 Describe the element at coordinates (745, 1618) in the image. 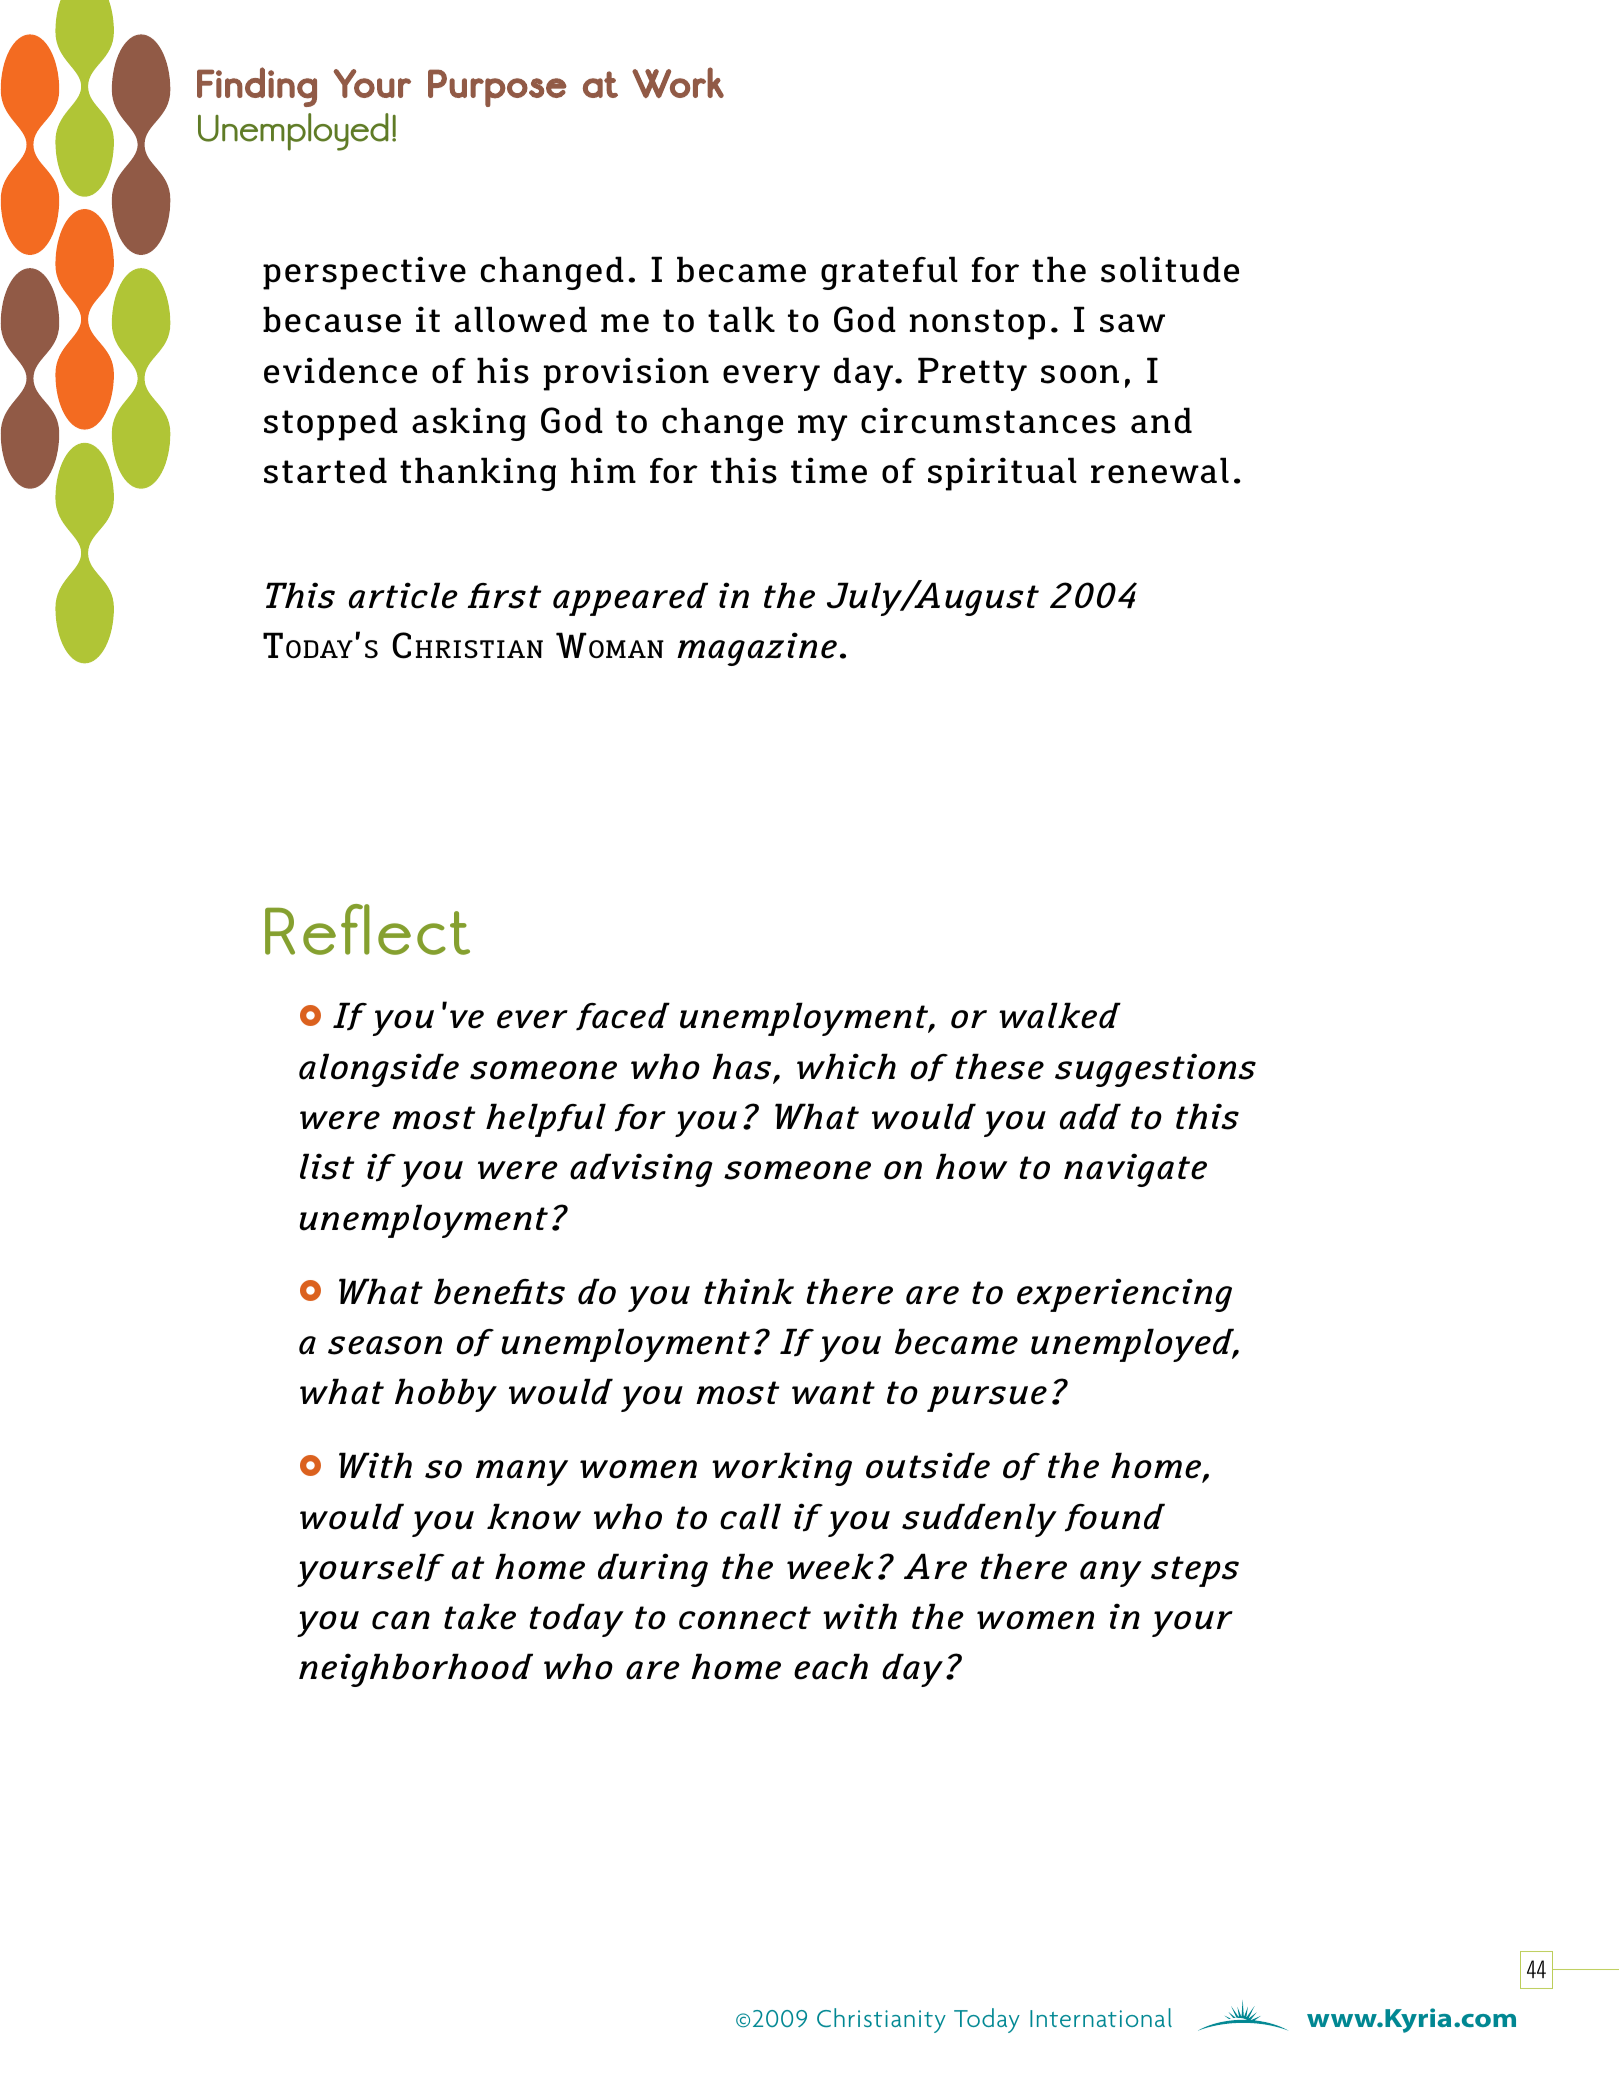

I see `connect` at that location.
